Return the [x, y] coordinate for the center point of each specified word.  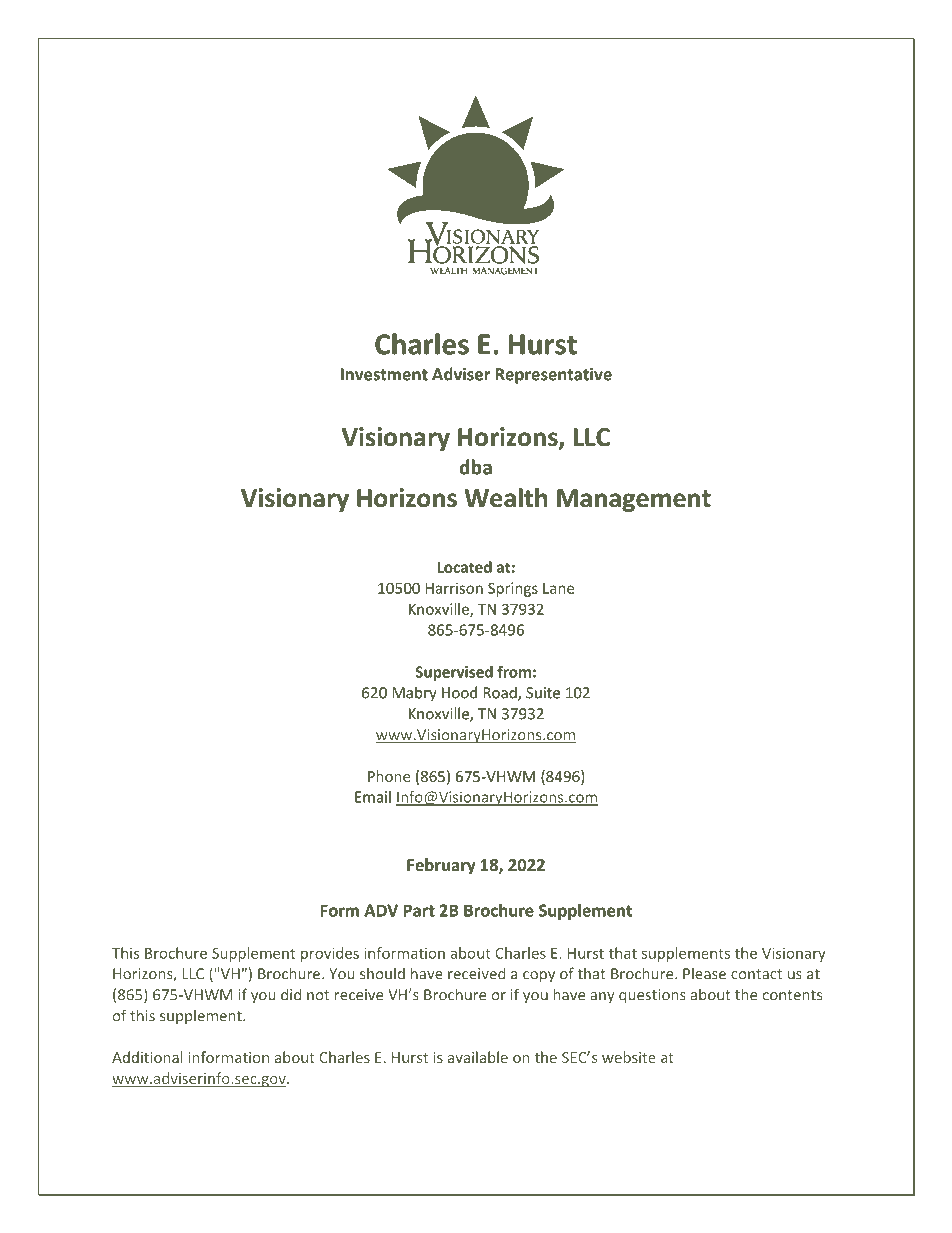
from [514, 671]
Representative [554, 376]
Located [465, 567]
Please [704, 973]
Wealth [505, 498]
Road [501, 693]
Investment [384, 374]
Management [634, 500]
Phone [389, 776]
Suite [543, 693]
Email [373, 797]
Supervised [454, 673]
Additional [147, 1057]
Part [419, 910]
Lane [558, 588]
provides [330, 954]
